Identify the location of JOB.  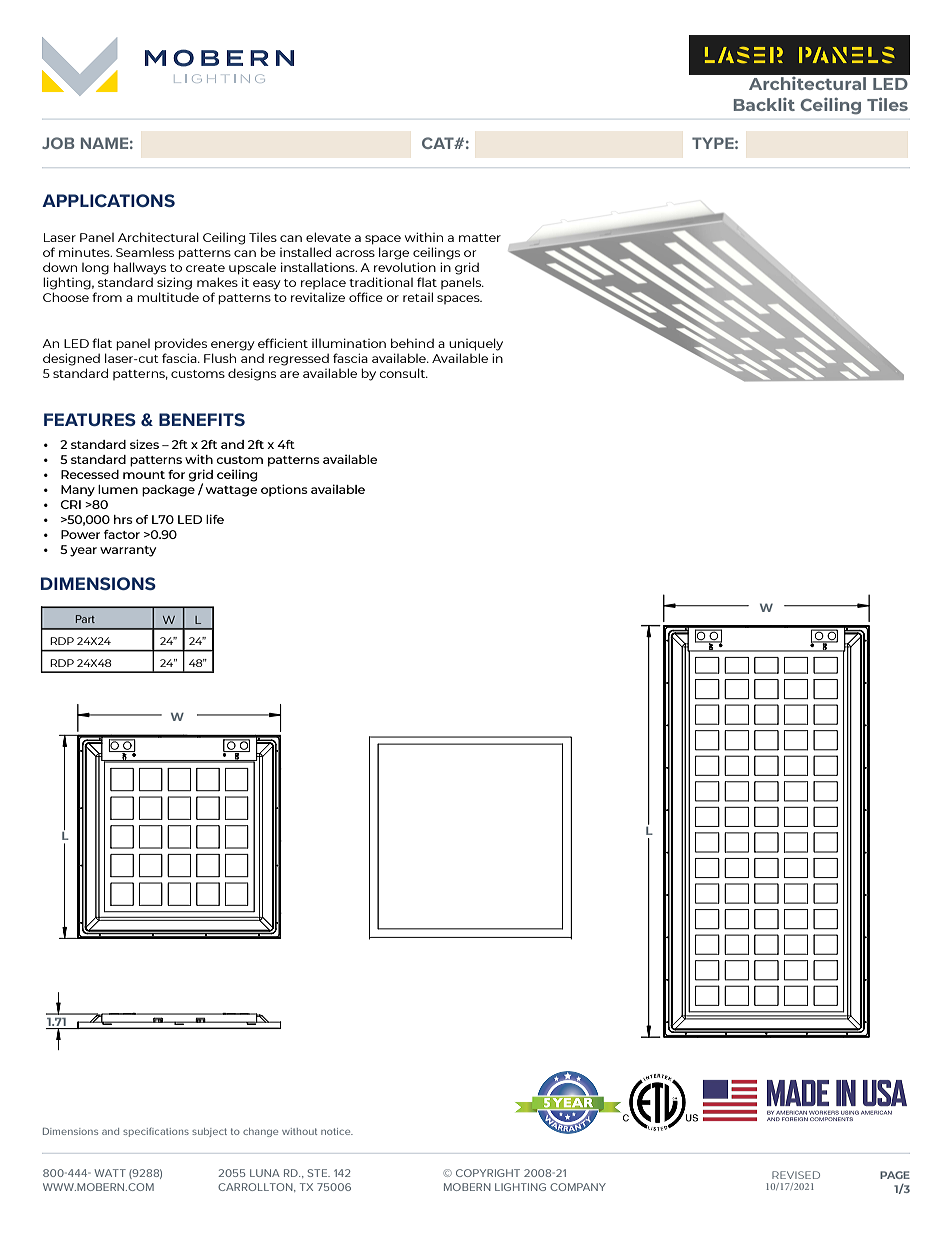
(58, 143).
